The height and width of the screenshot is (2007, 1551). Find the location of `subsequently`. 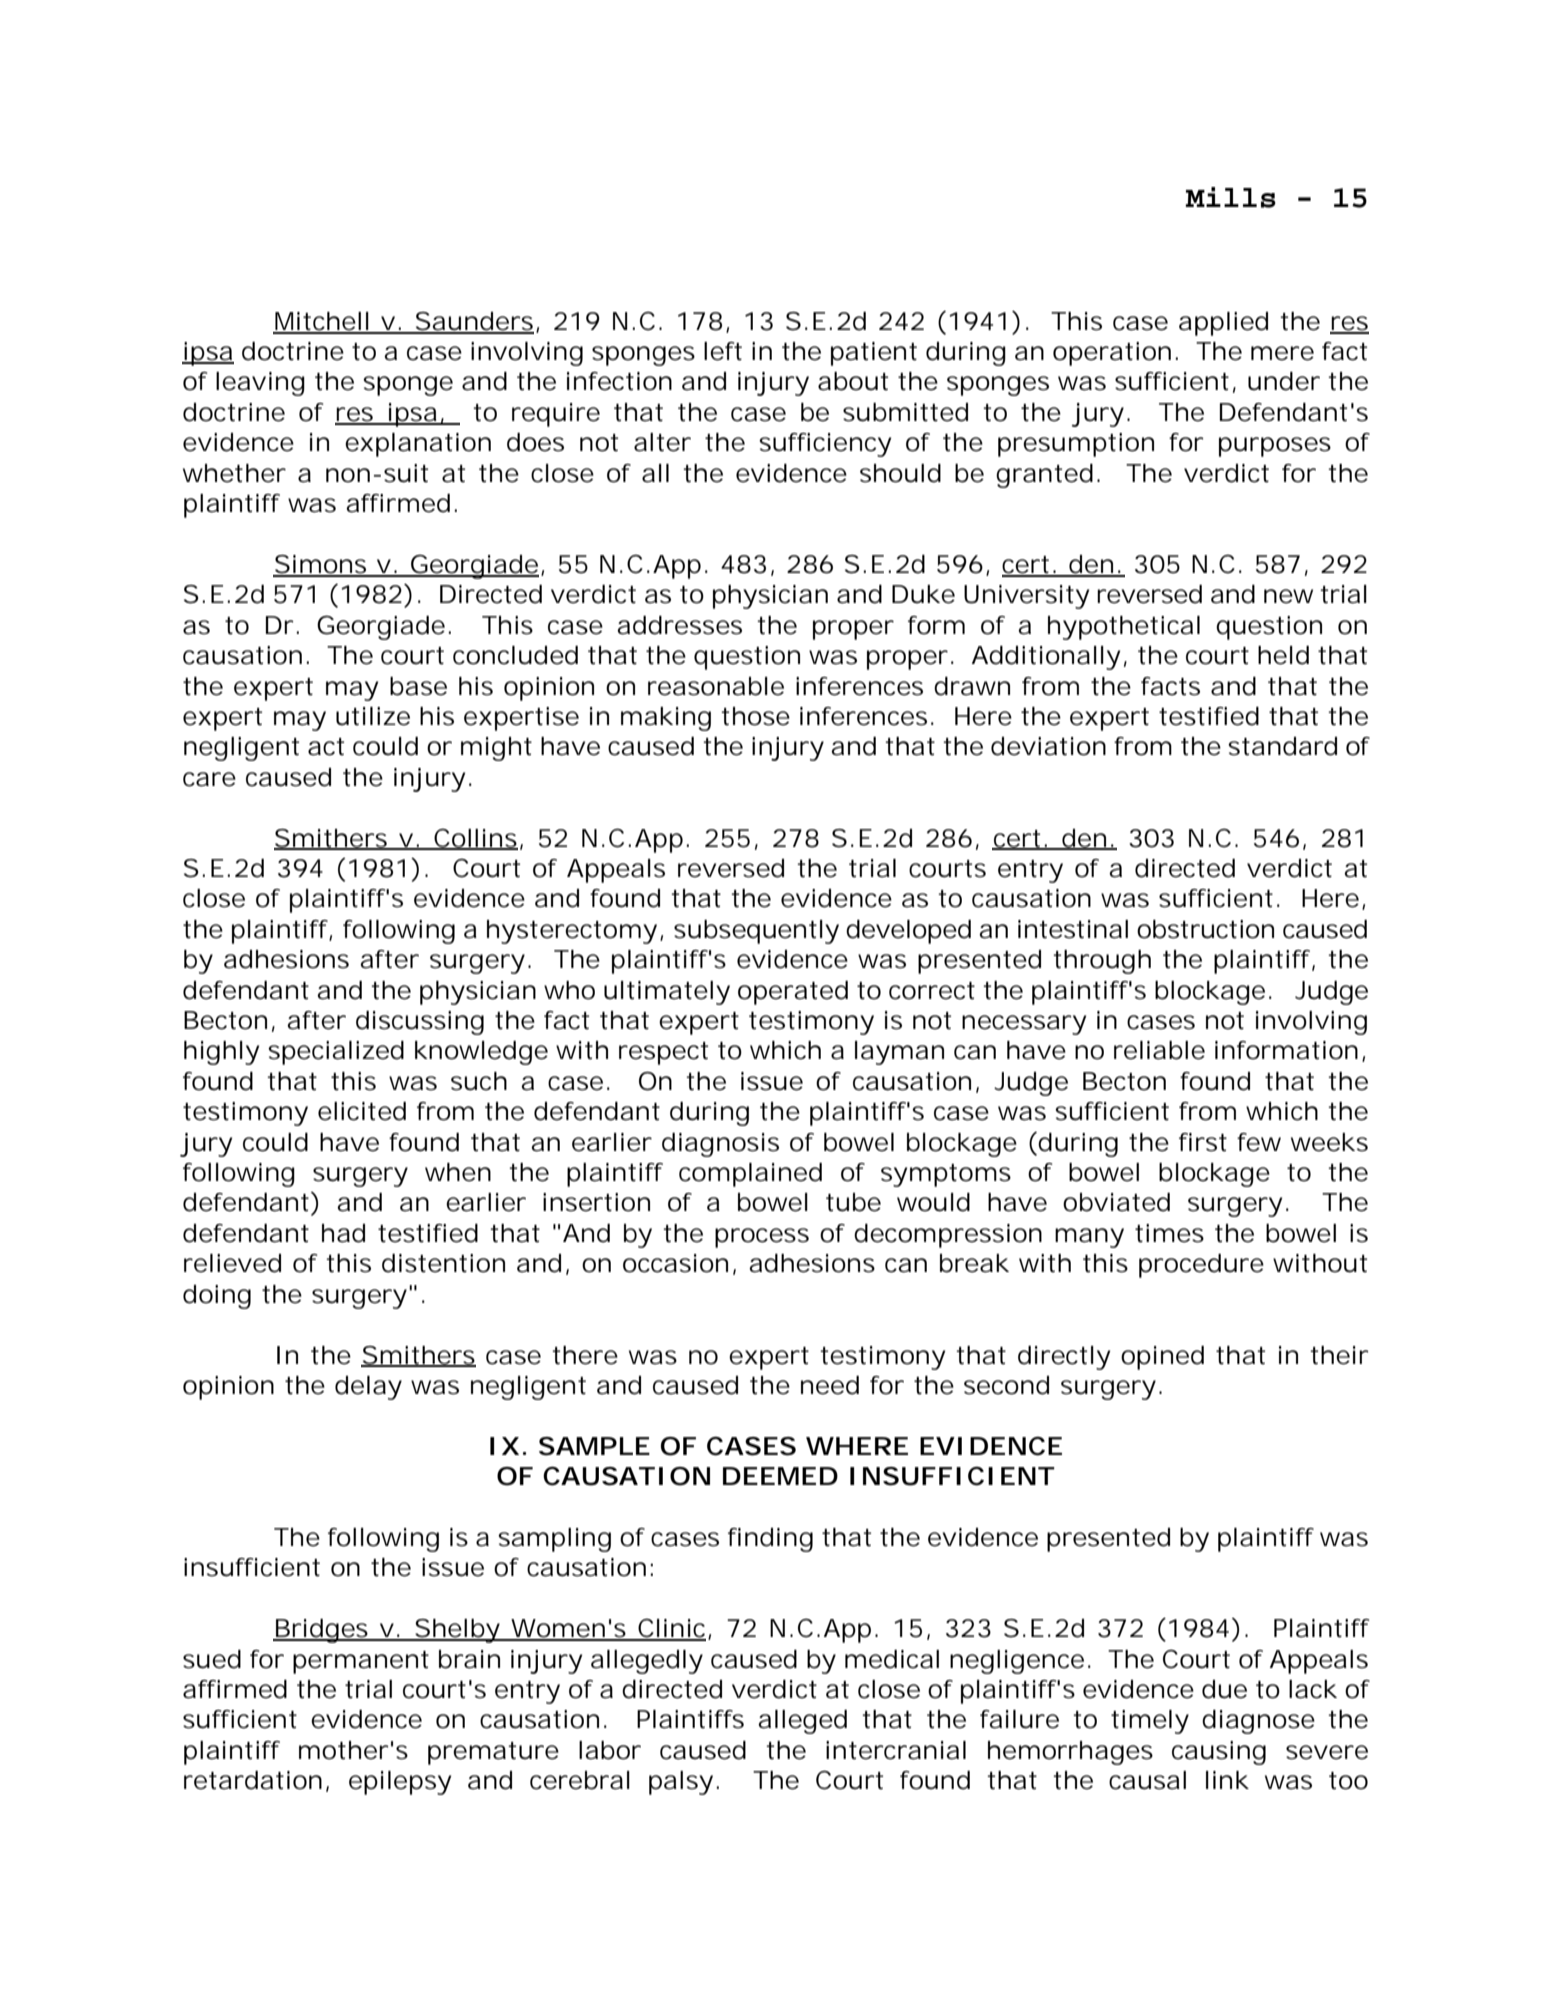

subsequently is located at coordinates (756, 932).
